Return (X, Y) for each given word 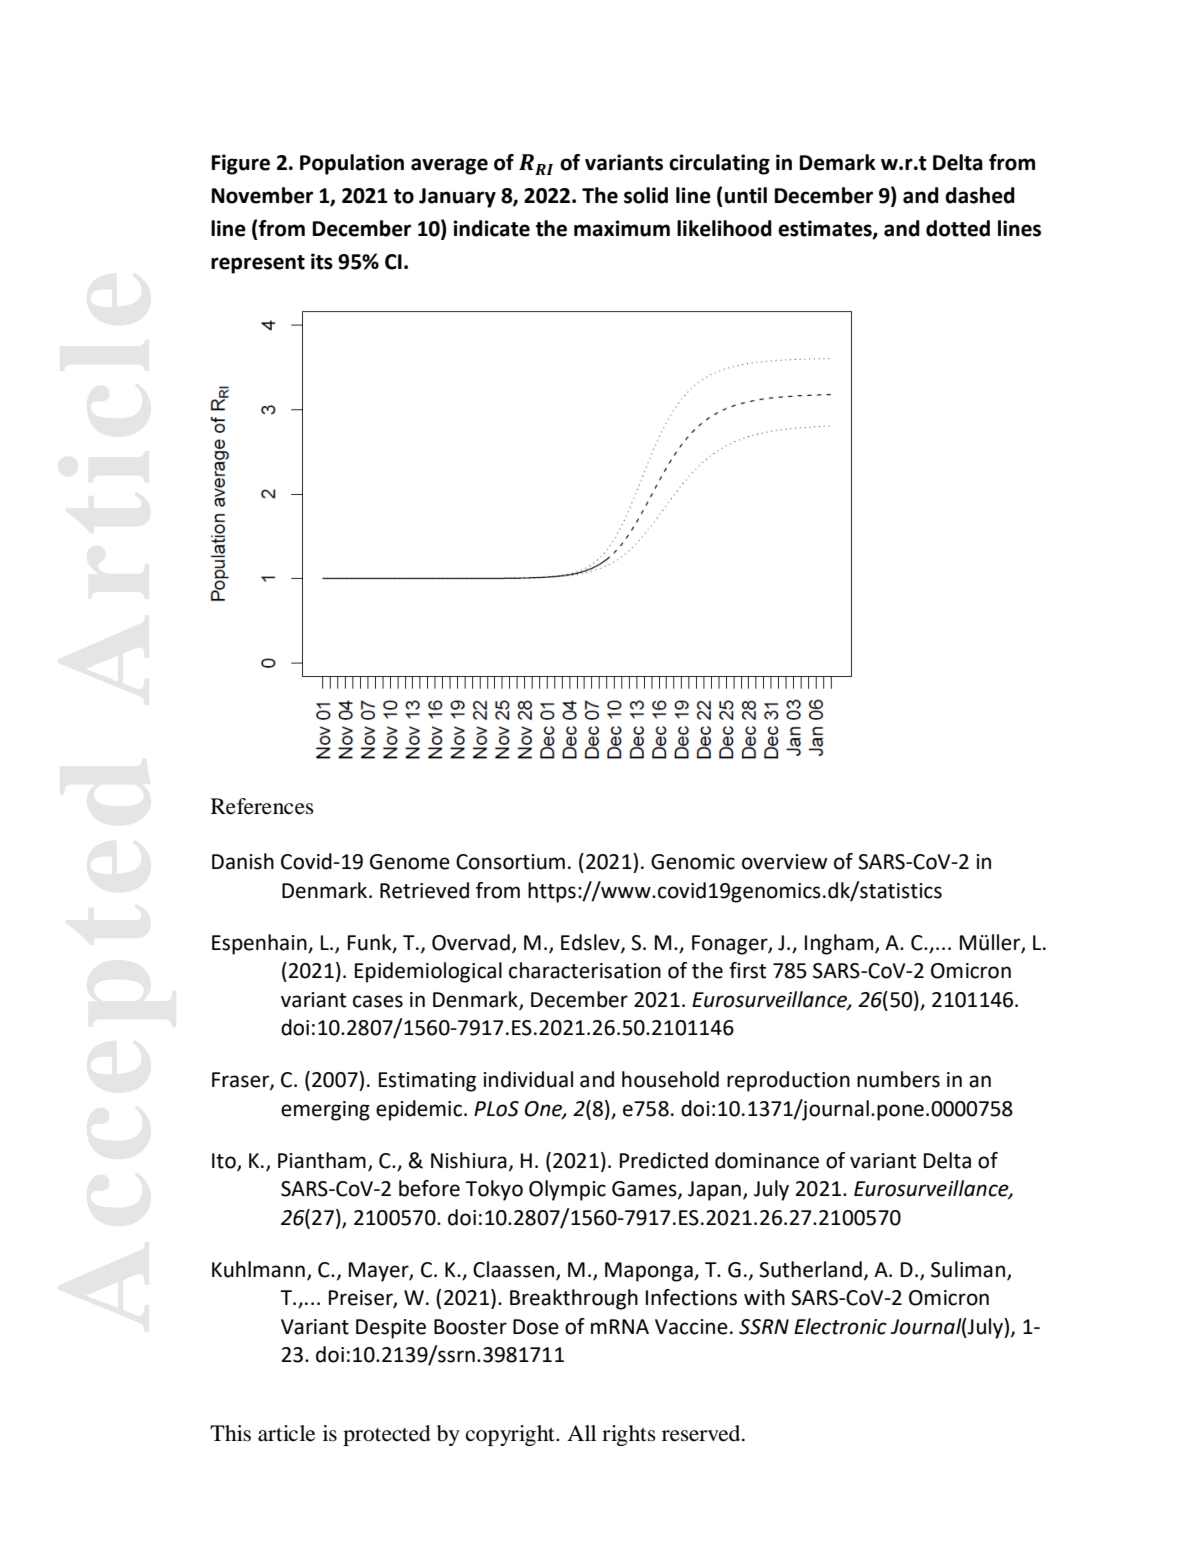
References (262, 806)
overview (784, 862)
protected (387, 1435)
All (581, 1433)
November (262, 195)
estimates (826, 229)
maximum (622, 228)
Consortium (510, 862)
